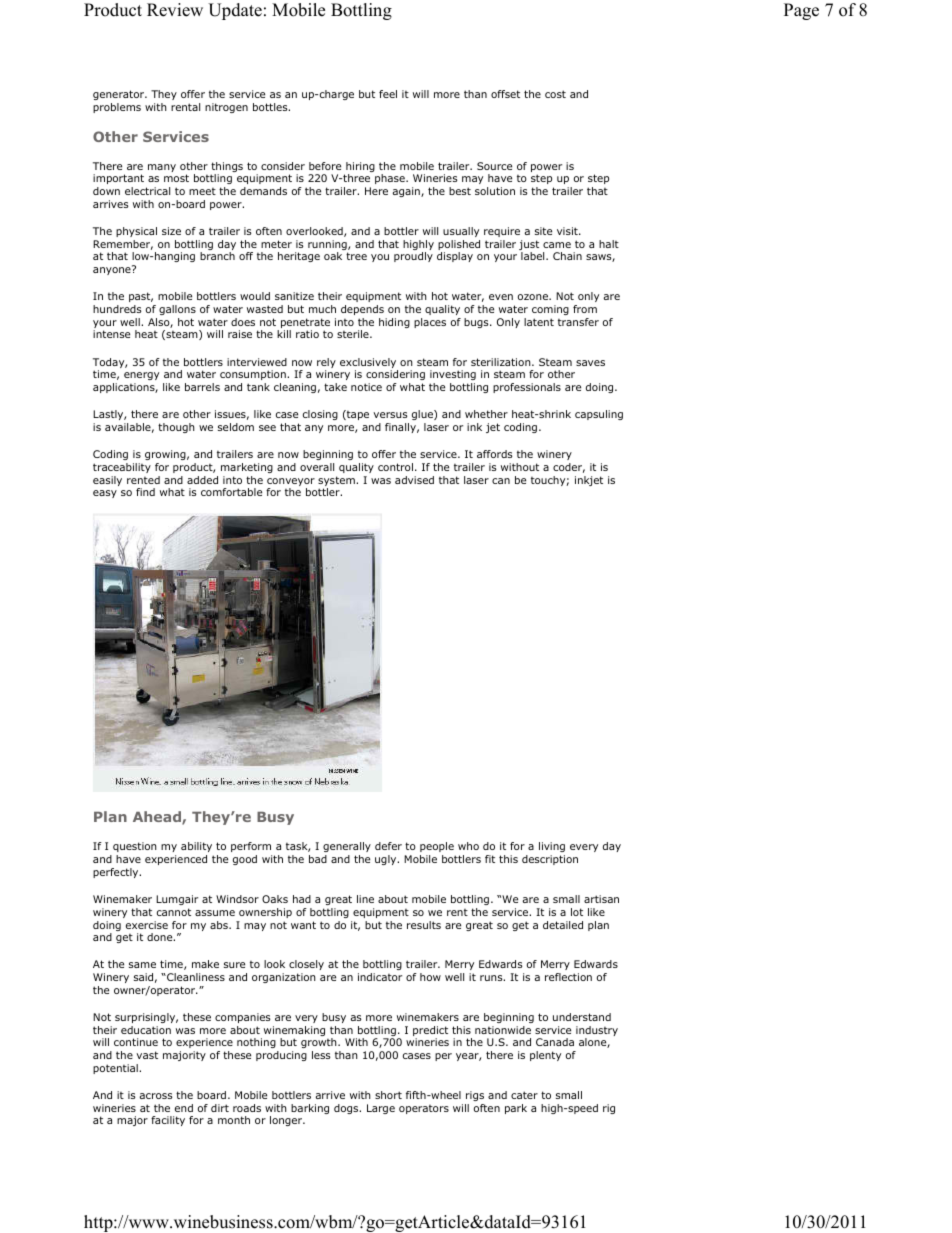 The height and width of the screenshot is (1233, 952). Describe the element at coordinates (589, 481) in the screenshot. I see `inkjet` at that location.
